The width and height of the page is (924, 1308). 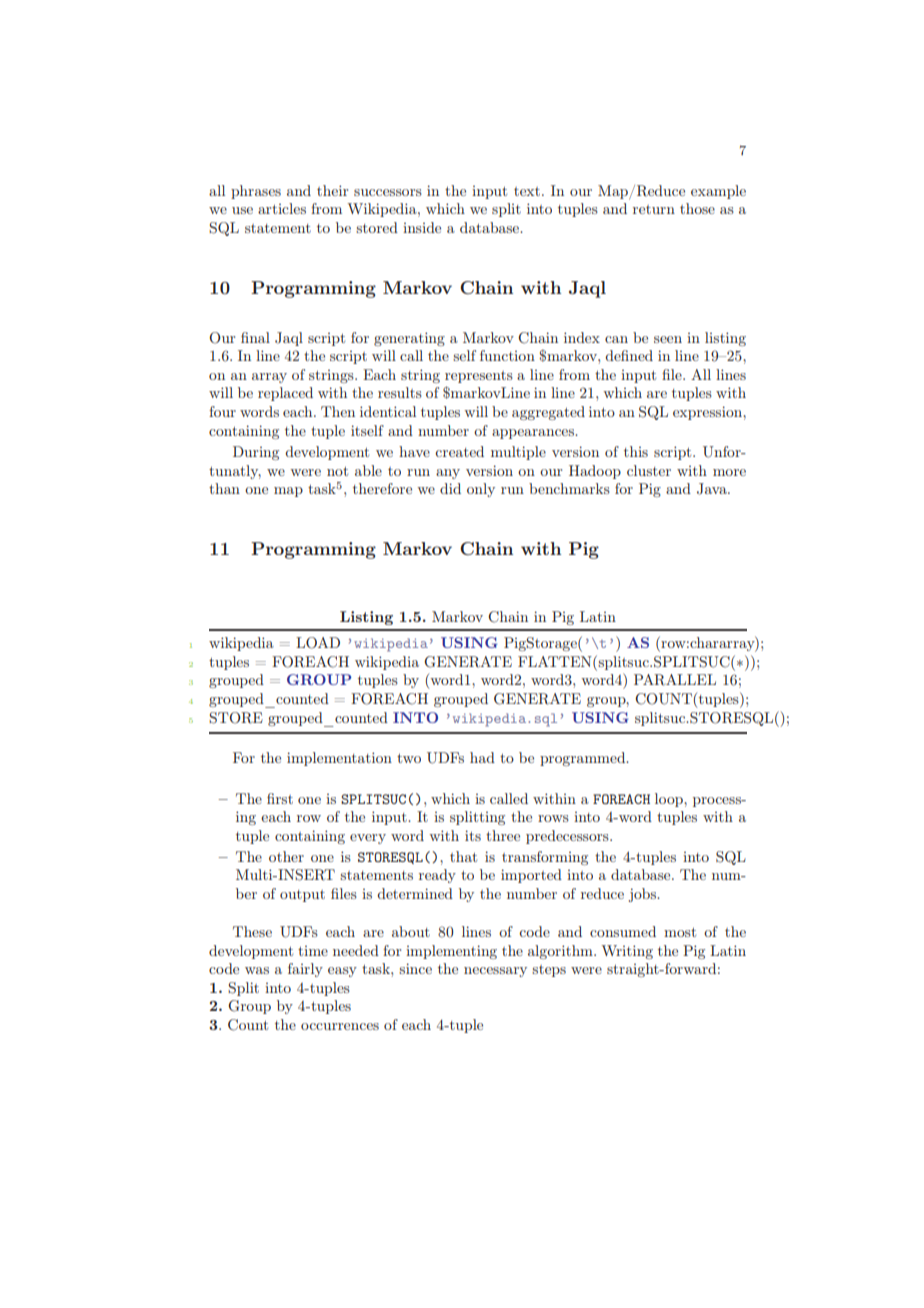 I want to click on only, so click(x=481, y=490).
